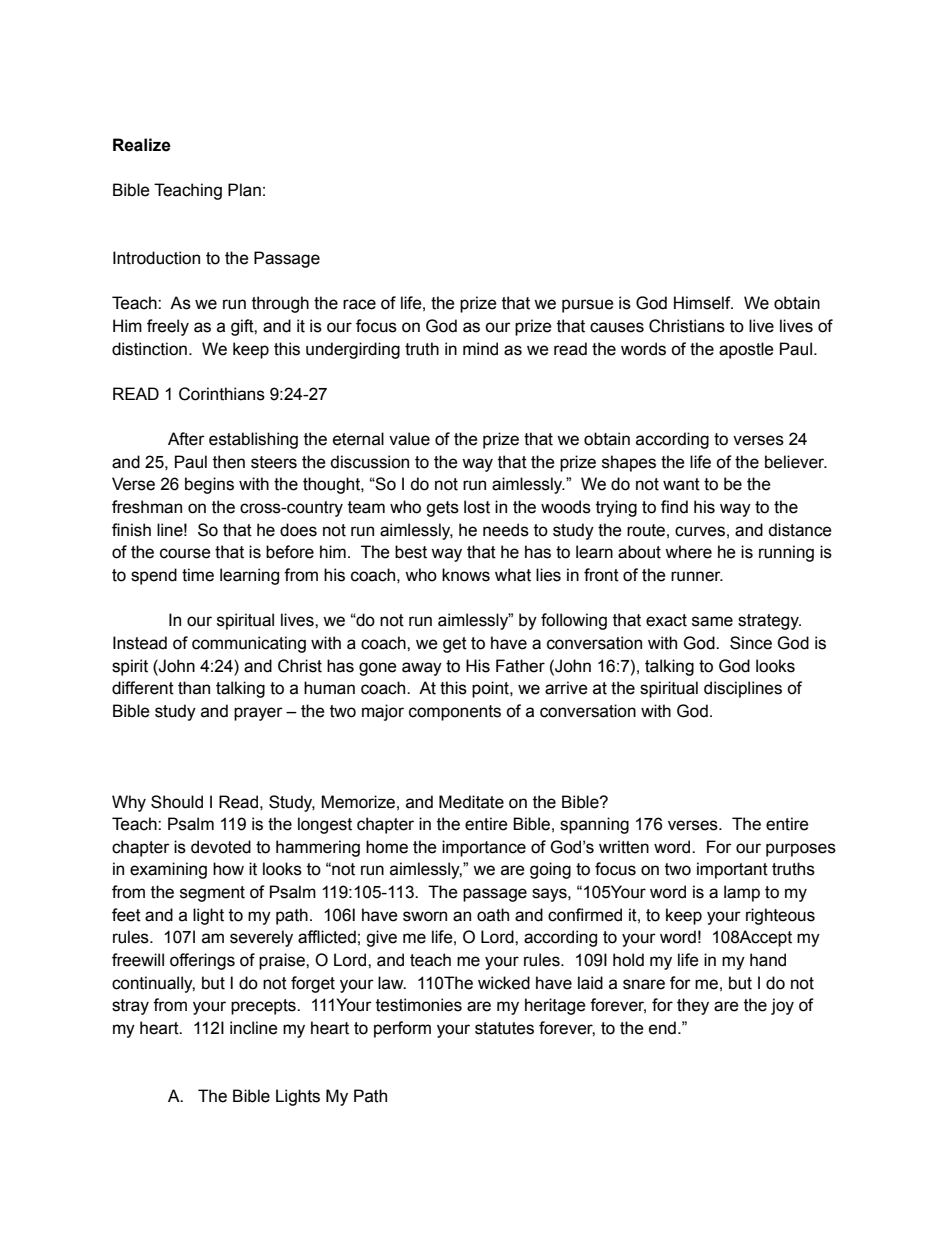 This screenshot has height=1233, width=952. What do you see at coordinates (703, 303) in the screenshot?
I see `Himself` at bounding box center [703, 303].
